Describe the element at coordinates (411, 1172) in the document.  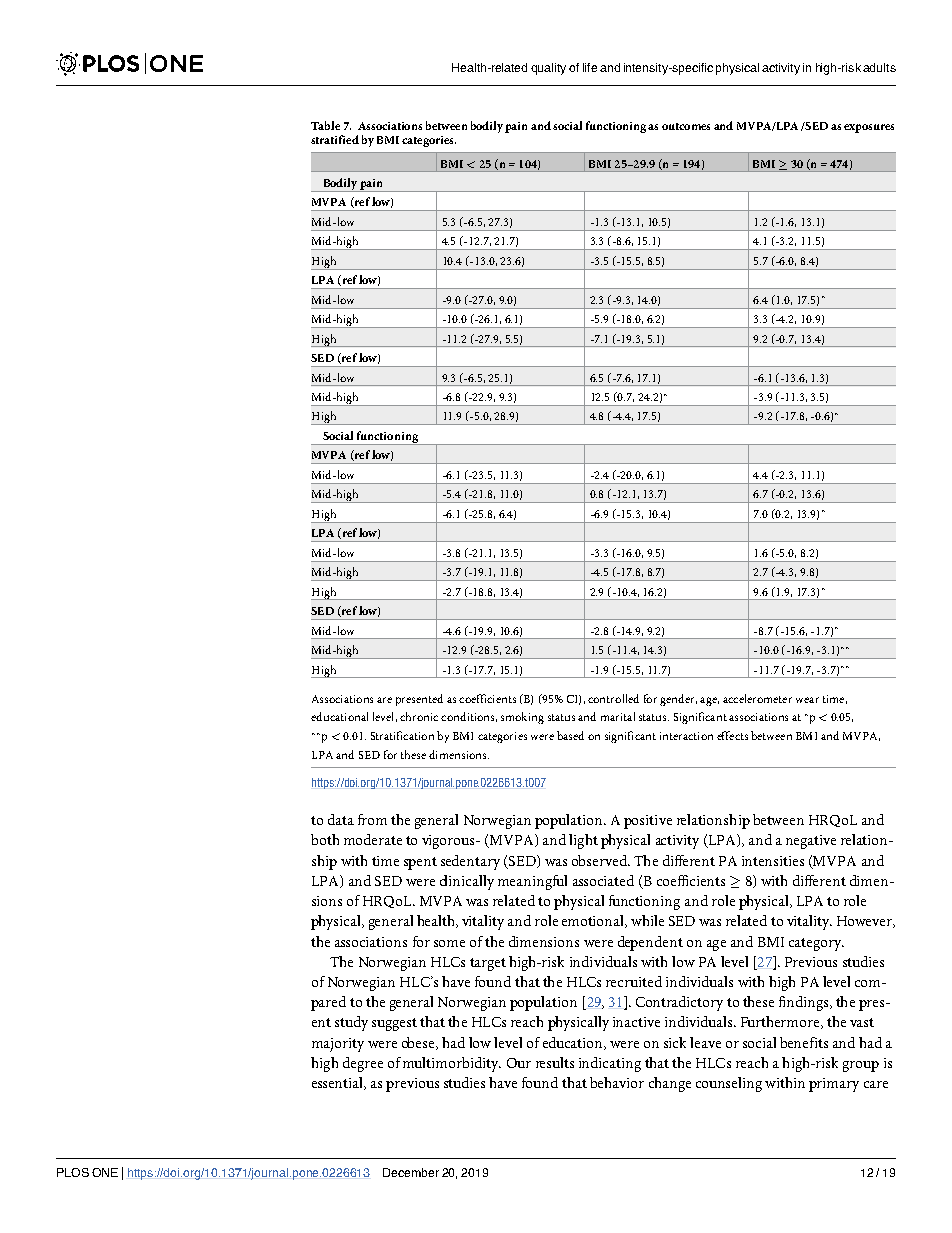
I see `December` at that location.
